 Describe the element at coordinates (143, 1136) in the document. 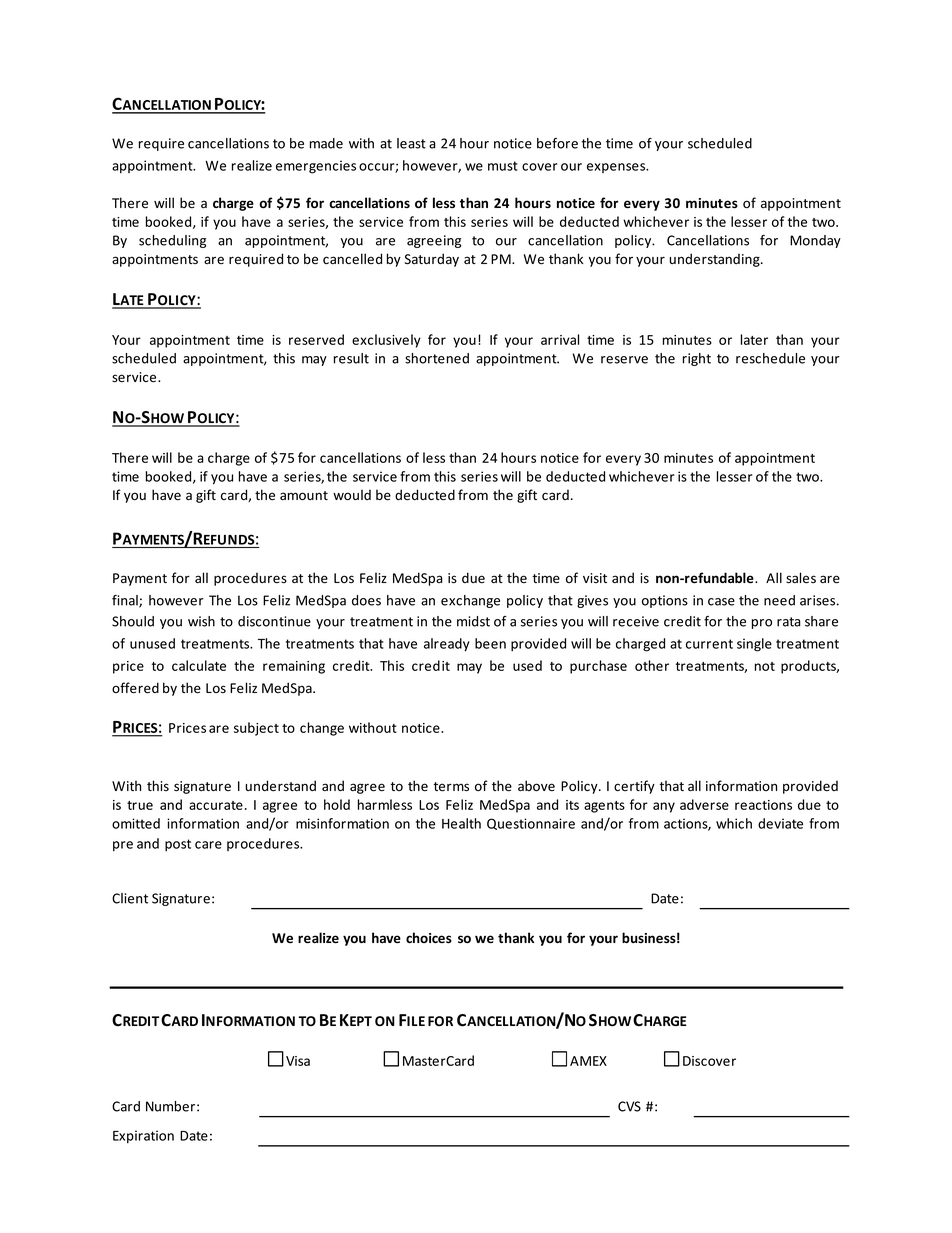

I see `Expiration` at that location.
